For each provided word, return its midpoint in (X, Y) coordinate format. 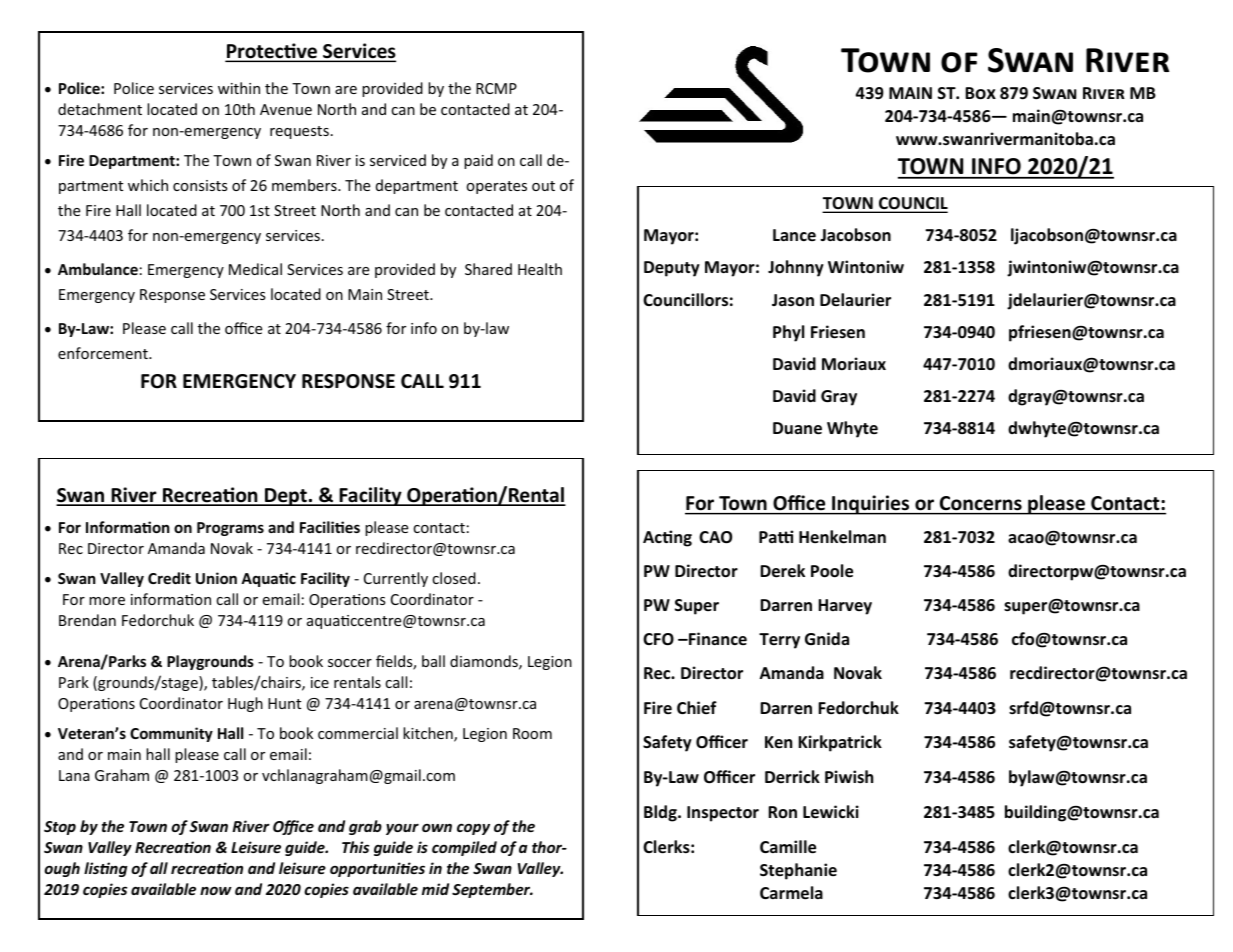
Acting (667, 538)
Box (980, 93)
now (216, 890)
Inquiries (871, 505)
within (239, 88)
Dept (286, 497)
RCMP (496, 88)
